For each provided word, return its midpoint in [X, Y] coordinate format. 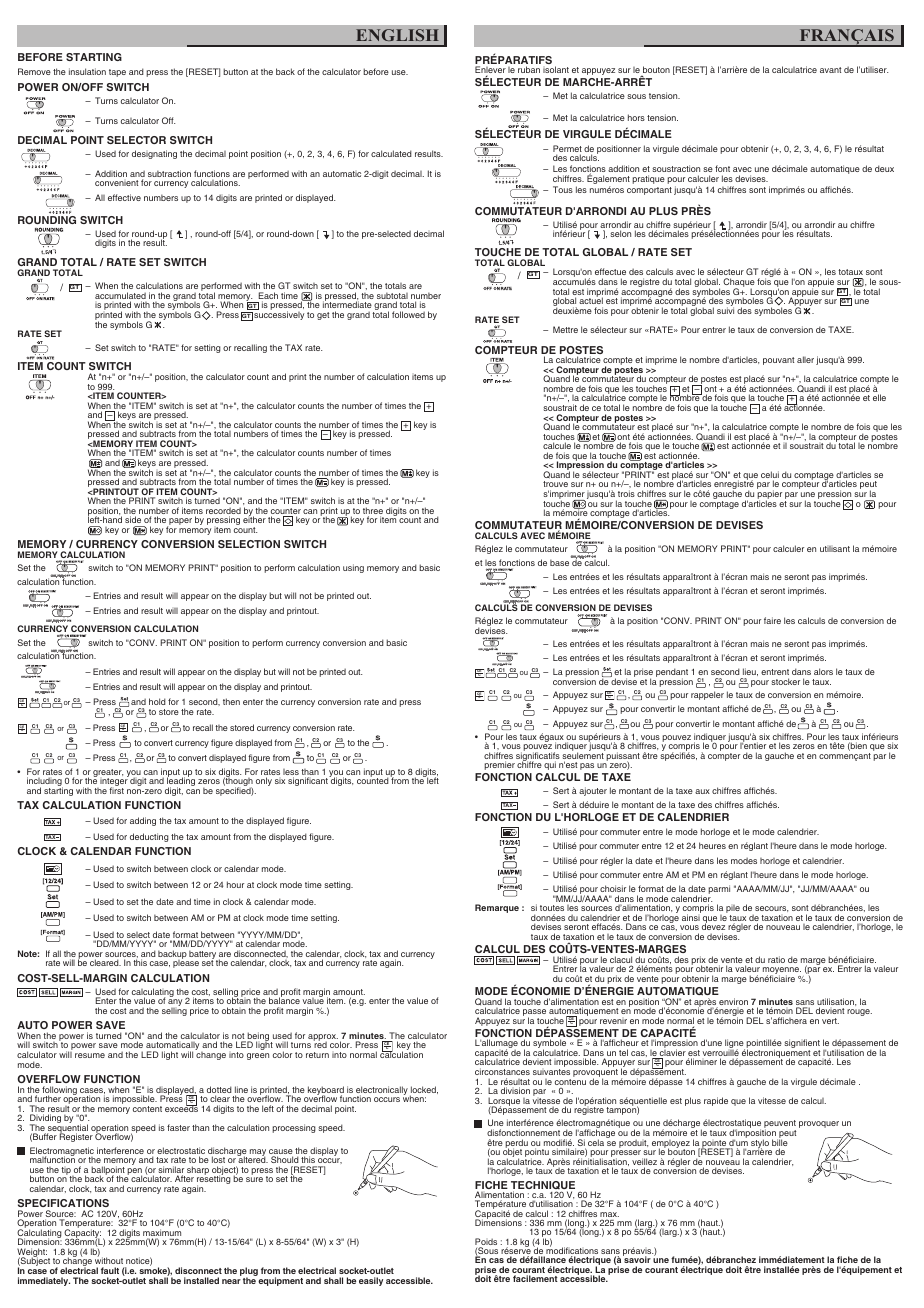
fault [110, 1270]
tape [117, 73]
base [559, 562]
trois [626, 493]
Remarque [497, 908]
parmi [719, 889]
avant [830, 70]
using [353, 568]
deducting [149, 837]
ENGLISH [397, 35]
